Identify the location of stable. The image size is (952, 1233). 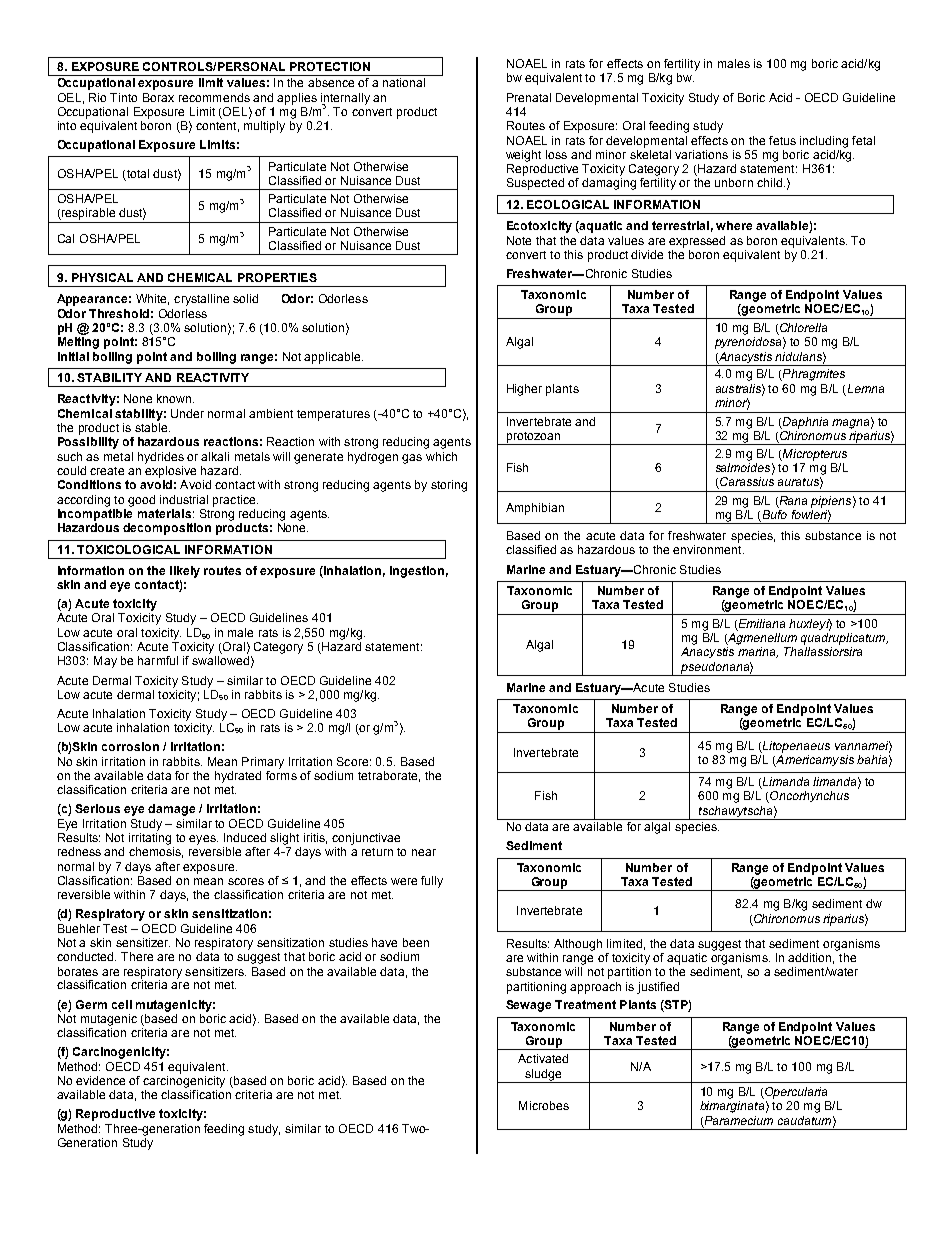
(152, 427).
